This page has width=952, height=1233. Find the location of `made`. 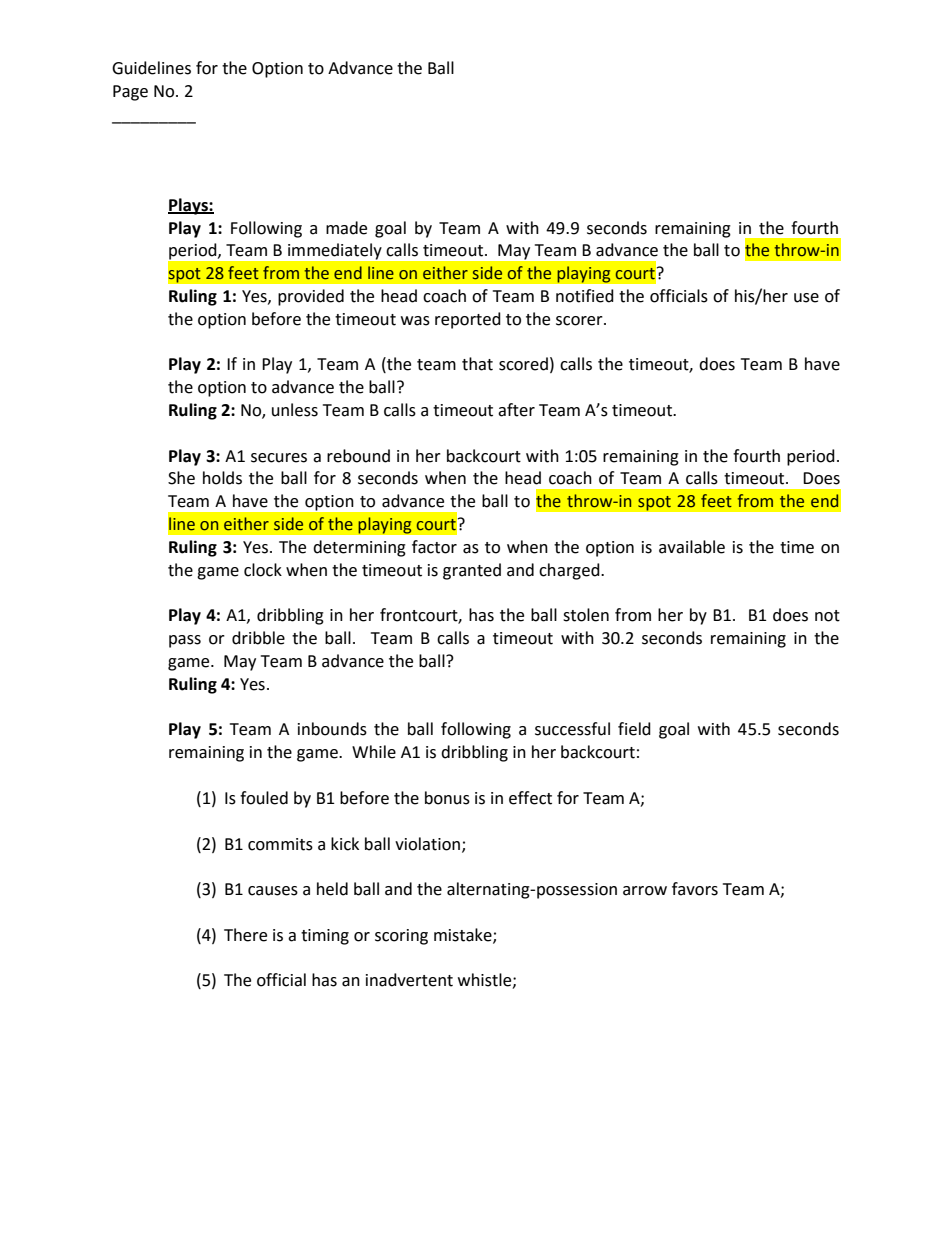

made is located at coordinates (346, 228).
